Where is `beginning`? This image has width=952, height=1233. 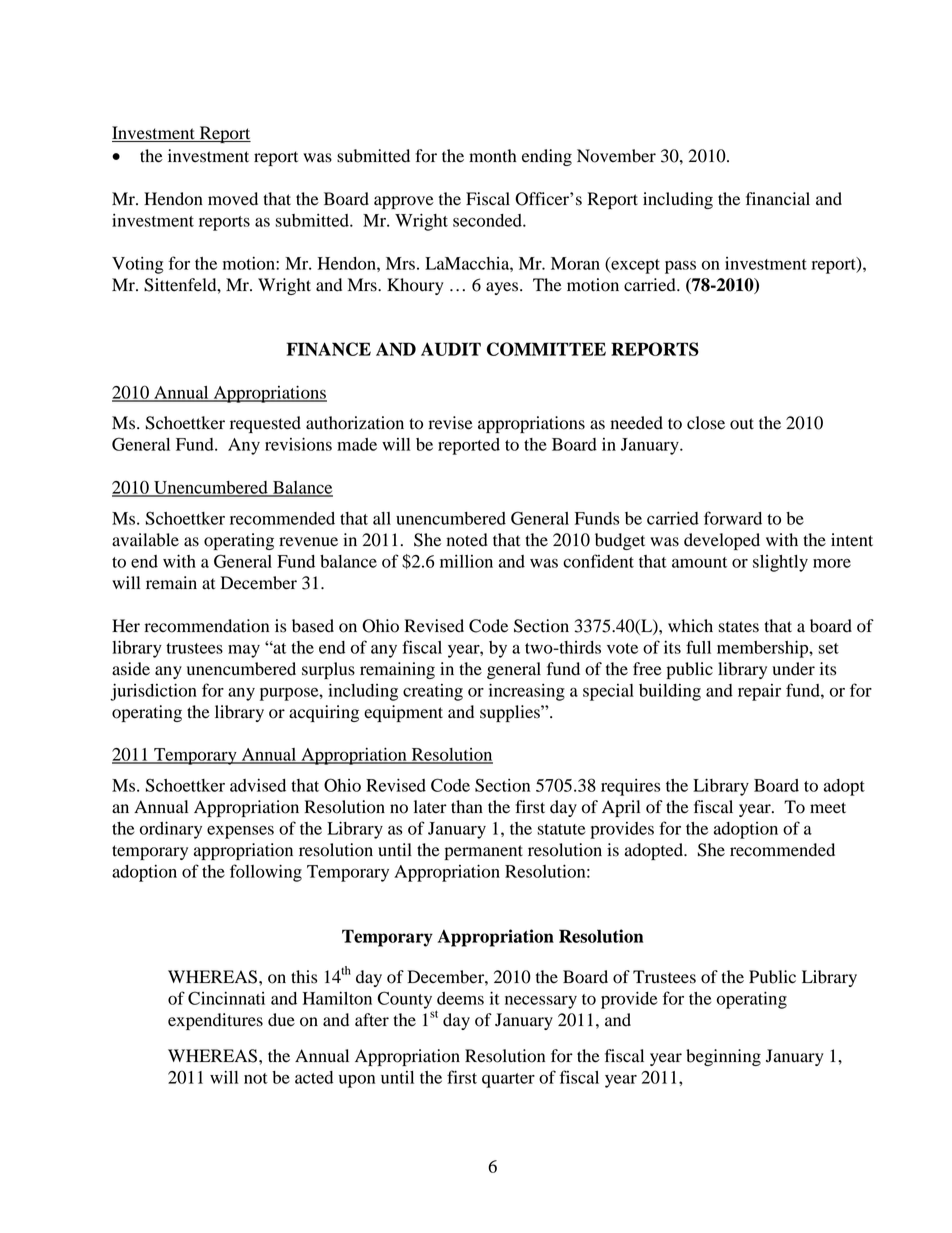 beginning is located at coordinates (723, 1057).
